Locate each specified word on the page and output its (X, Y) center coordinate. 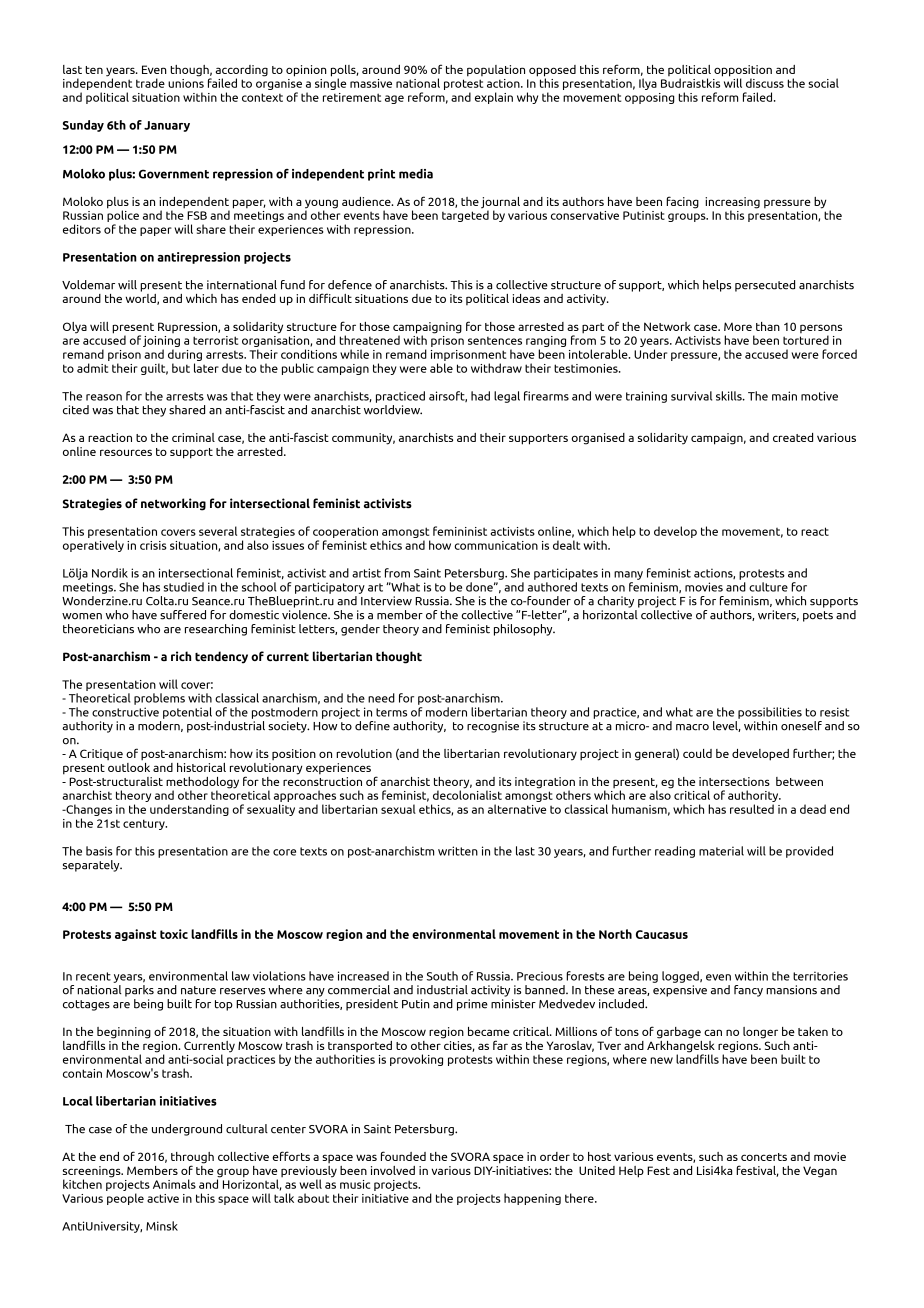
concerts (764, 1157)
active (163, 1198)
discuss (765, 83)
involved (393, 1170)
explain (494, 98)
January (167, 126)
